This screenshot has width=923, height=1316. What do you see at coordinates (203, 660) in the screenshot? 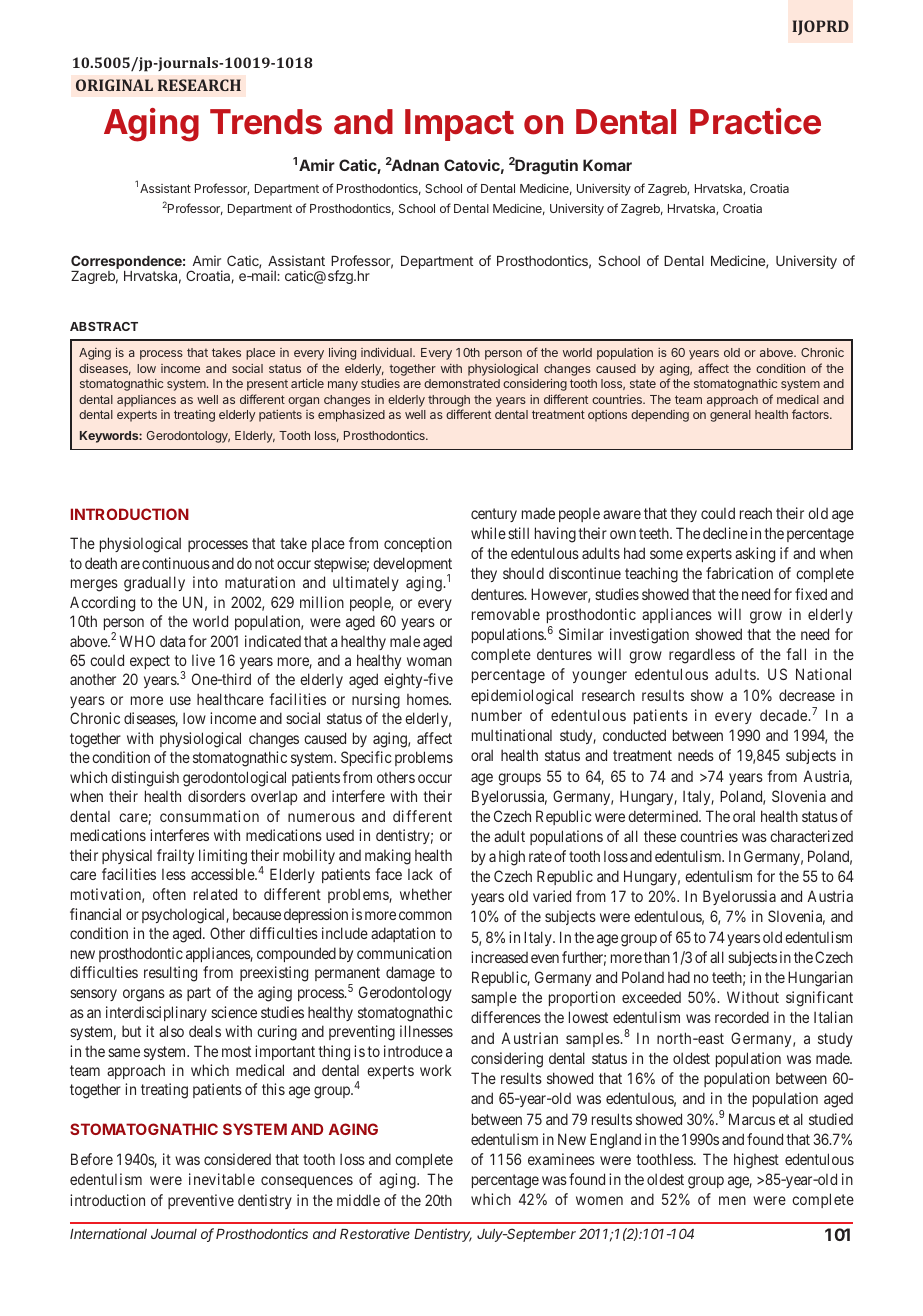
I see `live` at bounding box center [203, 660].
